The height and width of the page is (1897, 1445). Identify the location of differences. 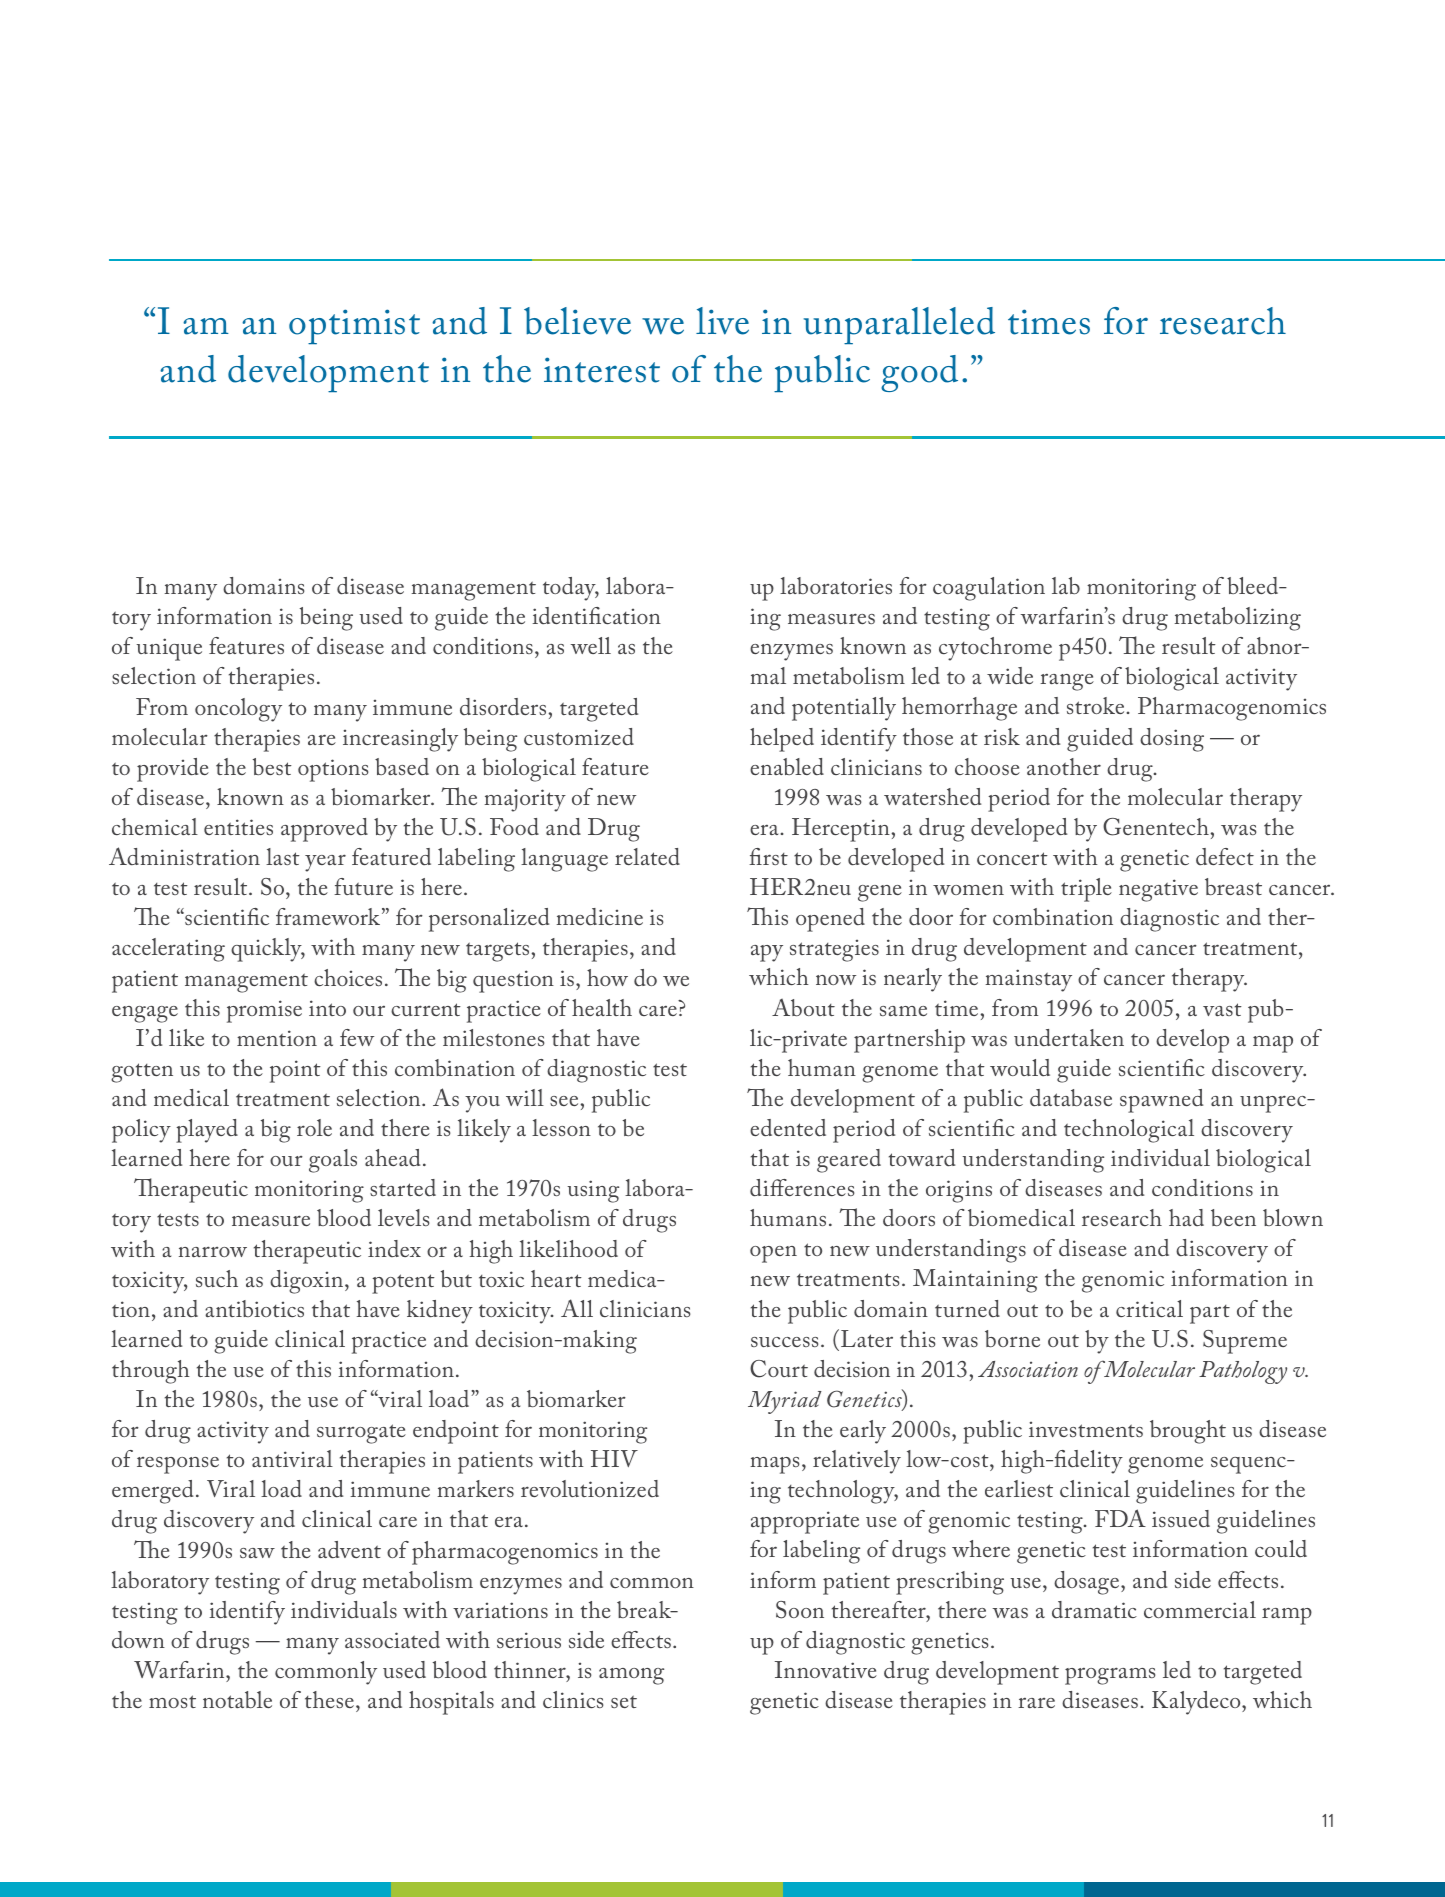
(802, 1187).
